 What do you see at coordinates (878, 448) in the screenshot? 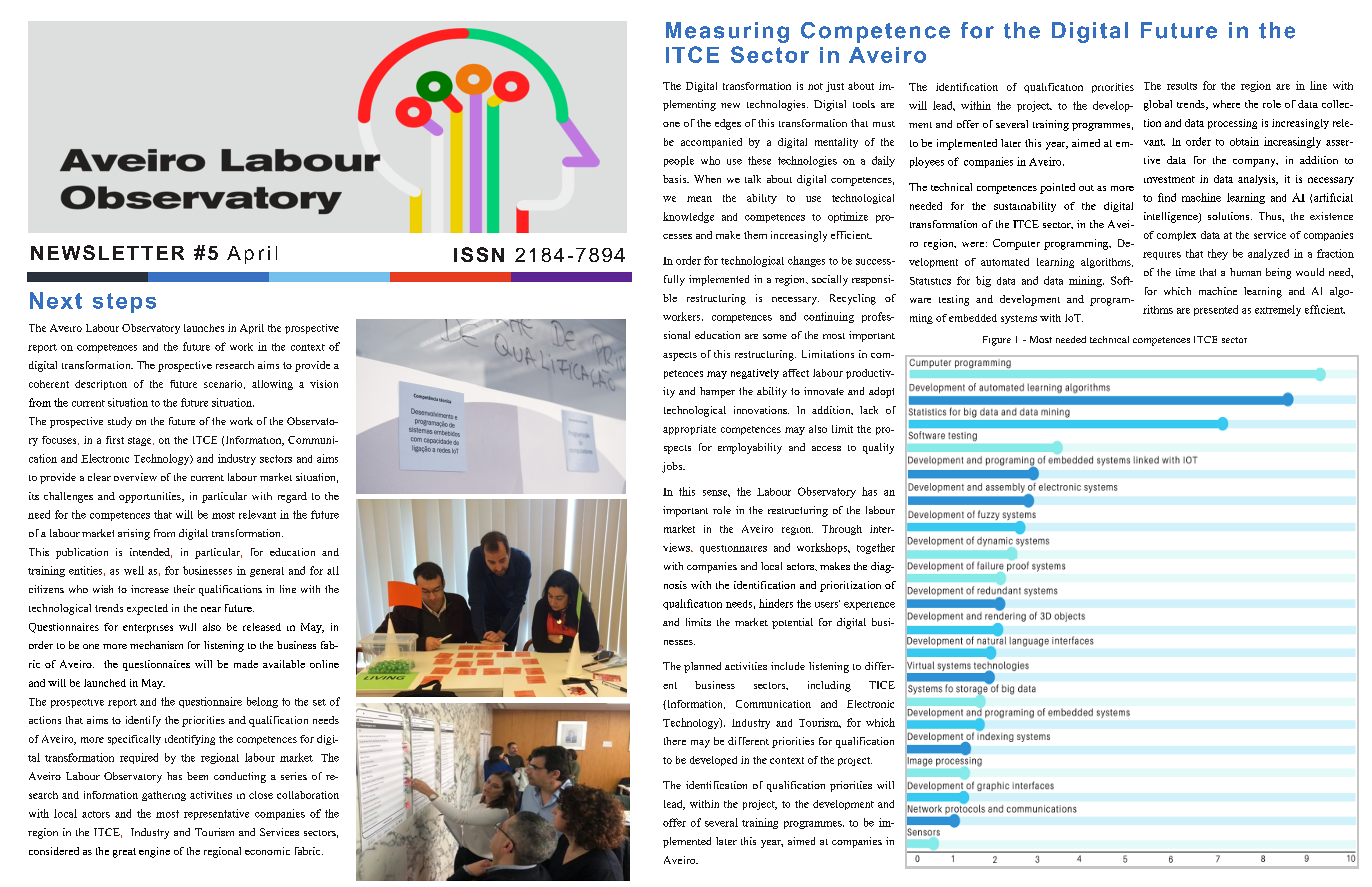
I see `quality` at bounding box center [878, 448].
